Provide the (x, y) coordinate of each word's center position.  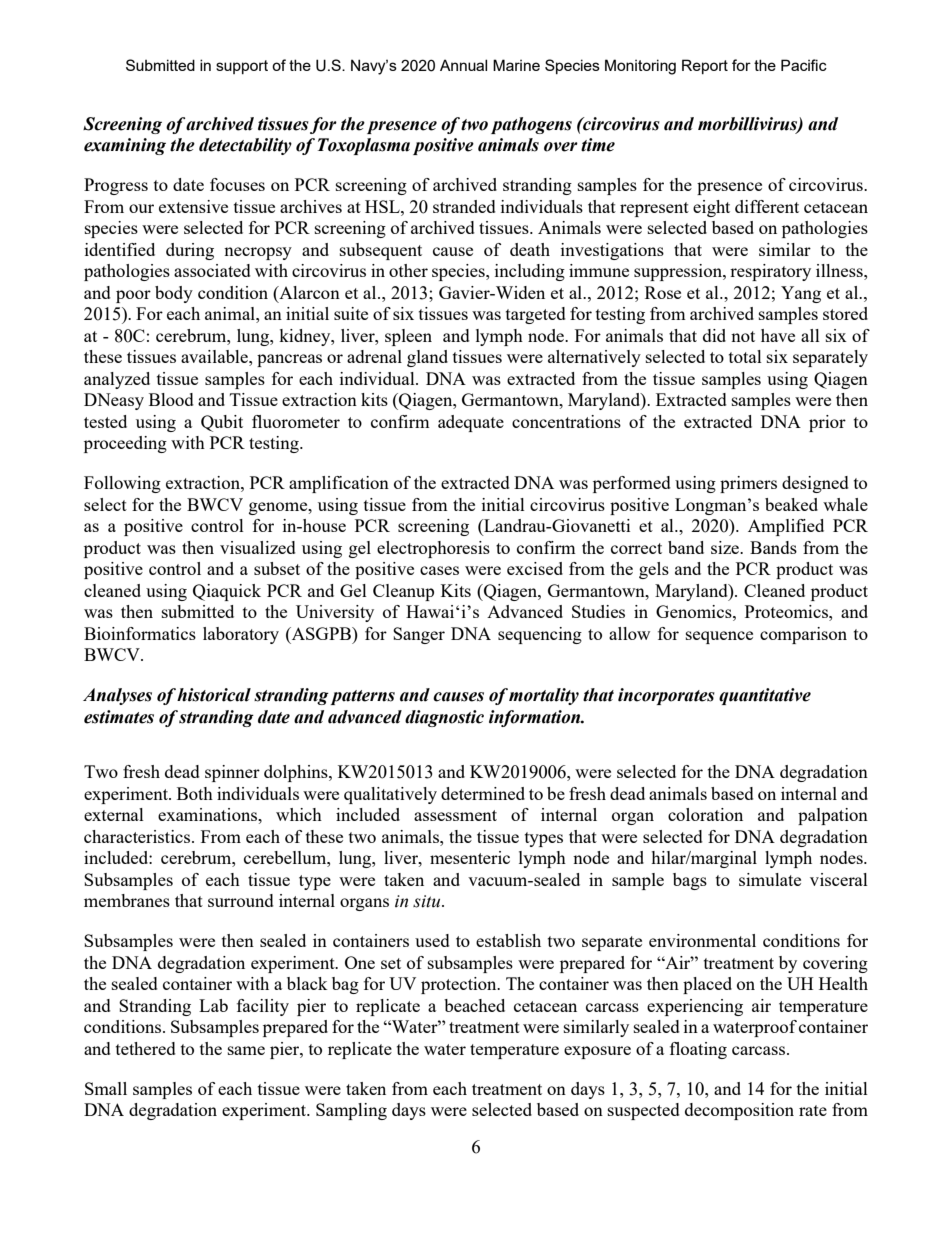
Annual (463, 65)
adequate (471, 423)
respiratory (770, 272)
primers (748, 484)
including (530, 272)
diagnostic (444, 718)
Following (122, 484)
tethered (146, 1048)
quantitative (765, 696)
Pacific (804, 65)
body (174, 294)
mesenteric (470, 857)
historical (214, 695)
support (242, 67)
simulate (770, 879)
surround (241, 900)
